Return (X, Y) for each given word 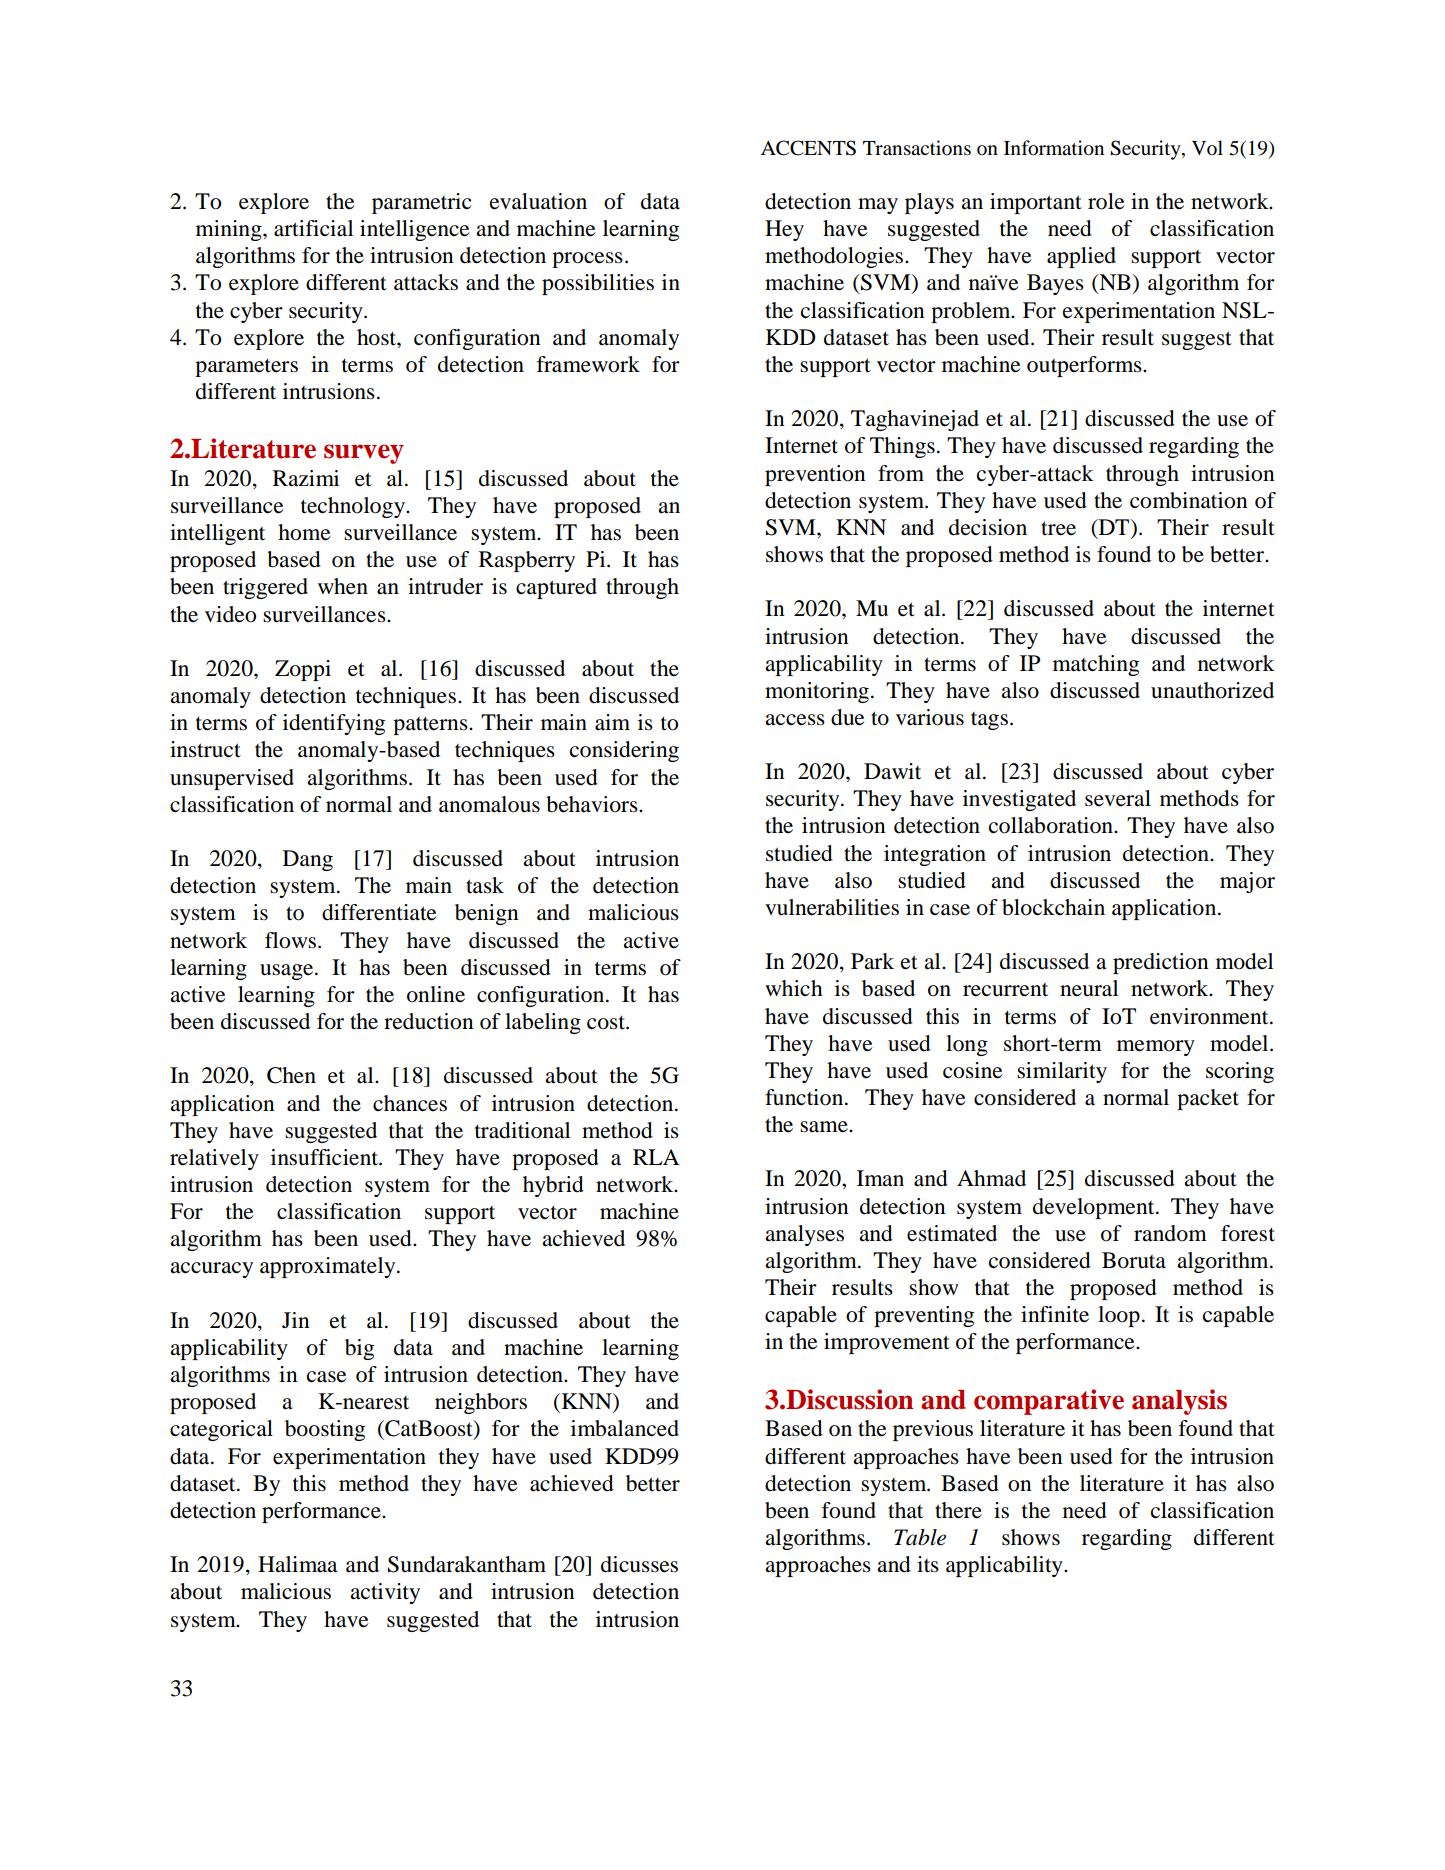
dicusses (639, 1564)
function (805, 1097)
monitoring (818, 692)
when (343, 586)
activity (385, 1593)
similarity (1062, 1072)
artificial (313, 228)
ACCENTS (808, 148)
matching (1096, 665)
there (958, 1510)
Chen (291, 1075)
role (1106, 201)
